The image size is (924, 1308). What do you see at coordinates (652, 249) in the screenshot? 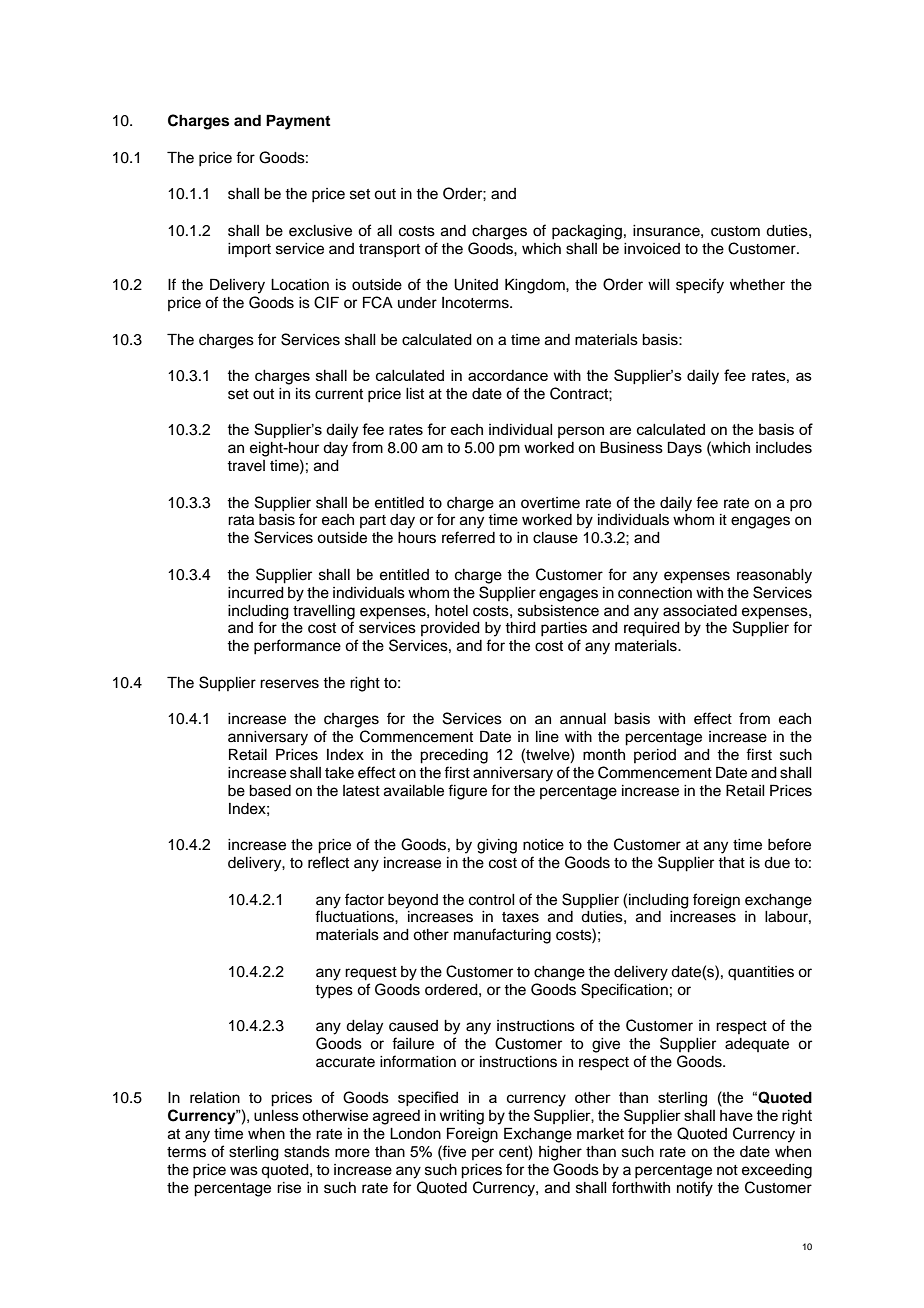
I see `invoiced` at bounding box center [652, 249].
